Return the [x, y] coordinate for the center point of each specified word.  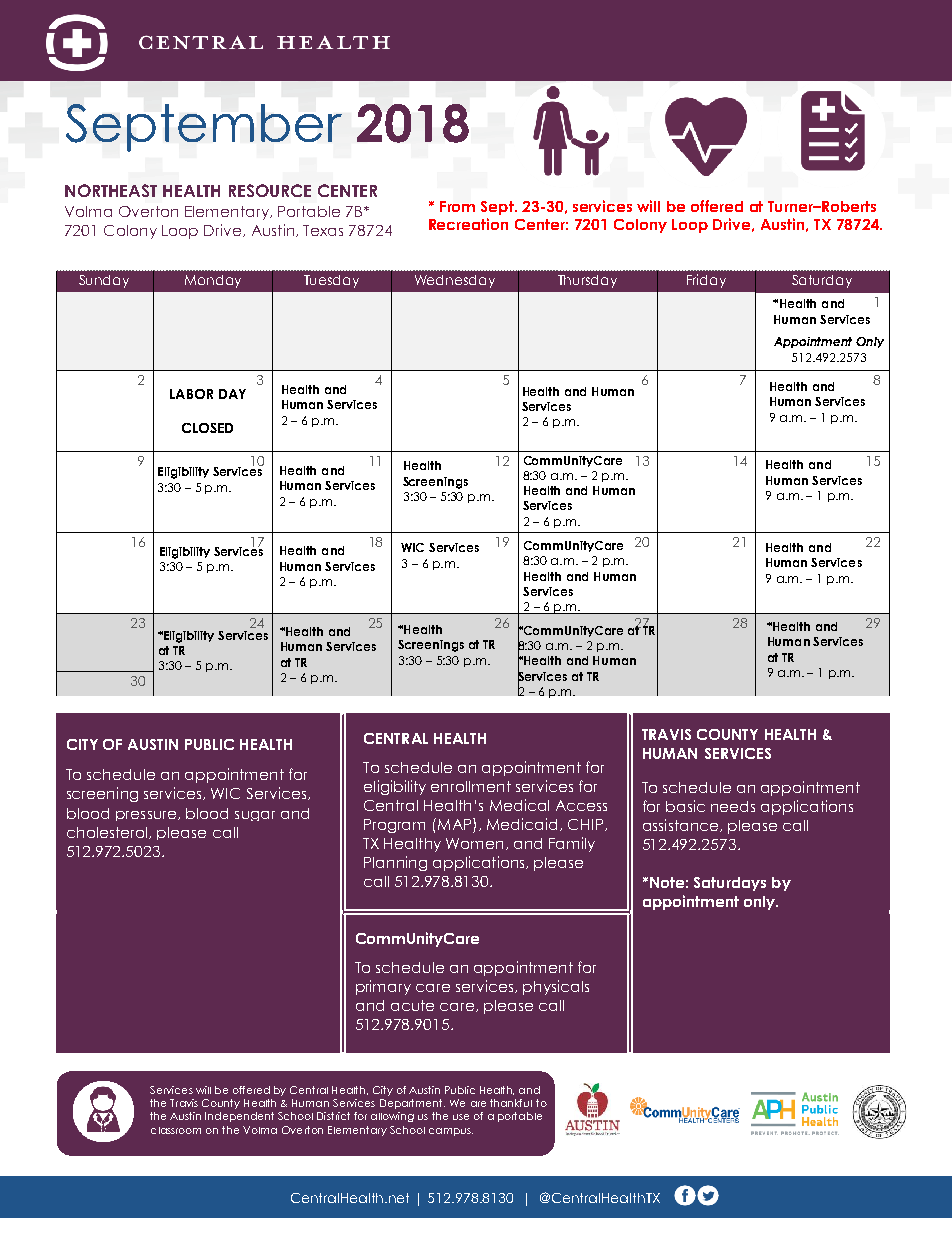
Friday [706, 281]
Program [394, 826]
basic [685, 806]
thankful [511, 1103]
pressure [146, 816]
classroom [176, 1130]
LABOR [191, 394]
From [457, 206]
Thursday [587, 281]
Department [412, 1104]
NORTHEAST [111, 190]
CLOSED [207, 428]
